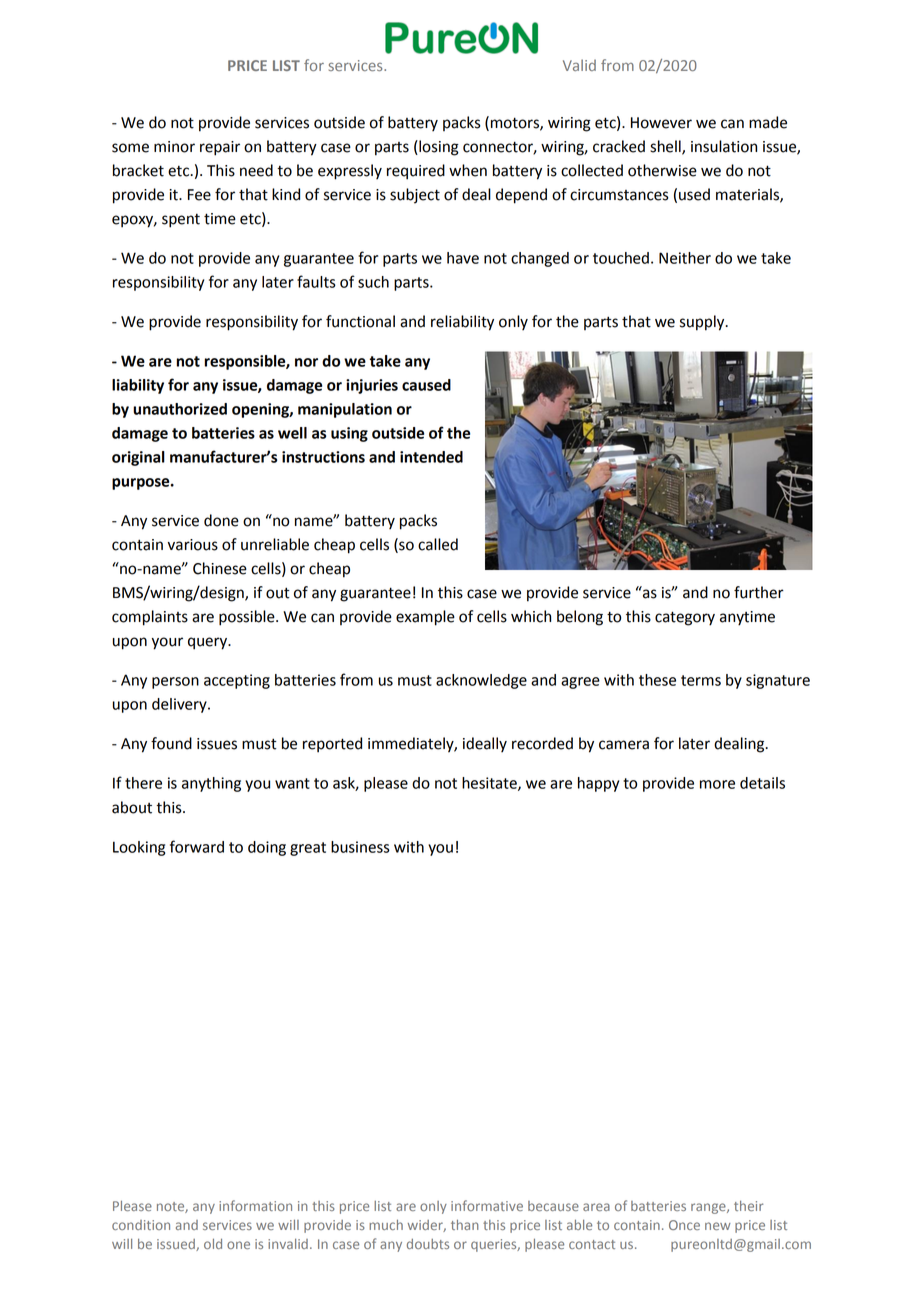 This screenshot has height=1308, width=924. What do you see at coordinates (213, 1244) in the screenshot?
I see `old` at bounding box center [213, 1244].
